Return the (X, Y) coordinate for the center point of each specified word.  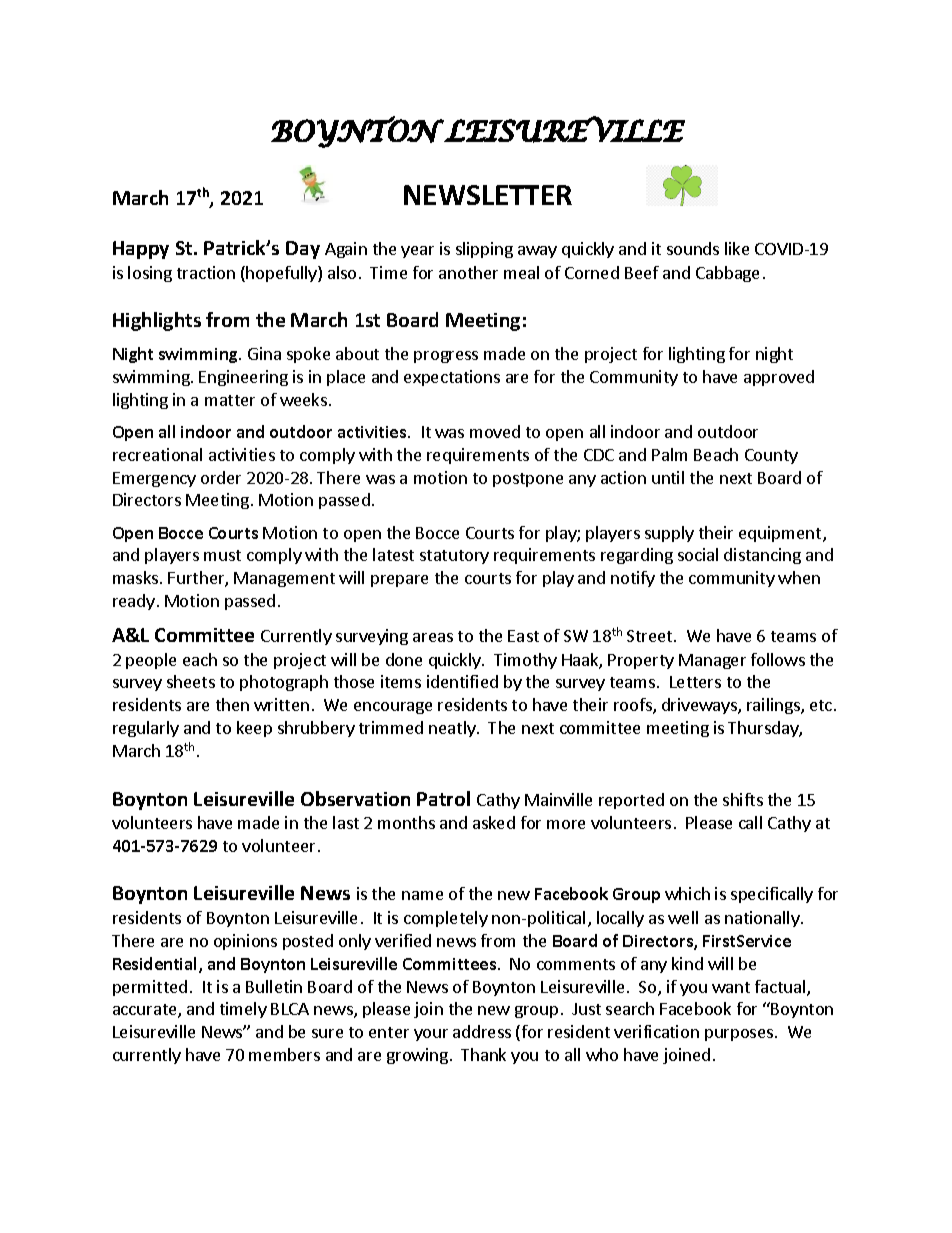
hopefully (282, 274)
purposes (740, 1035)
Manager (712, 661)
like (737, 248)
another (468, 272)
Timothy (525, 661)
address (482, 1031)
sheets (191, 681)
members (284, 1054)
